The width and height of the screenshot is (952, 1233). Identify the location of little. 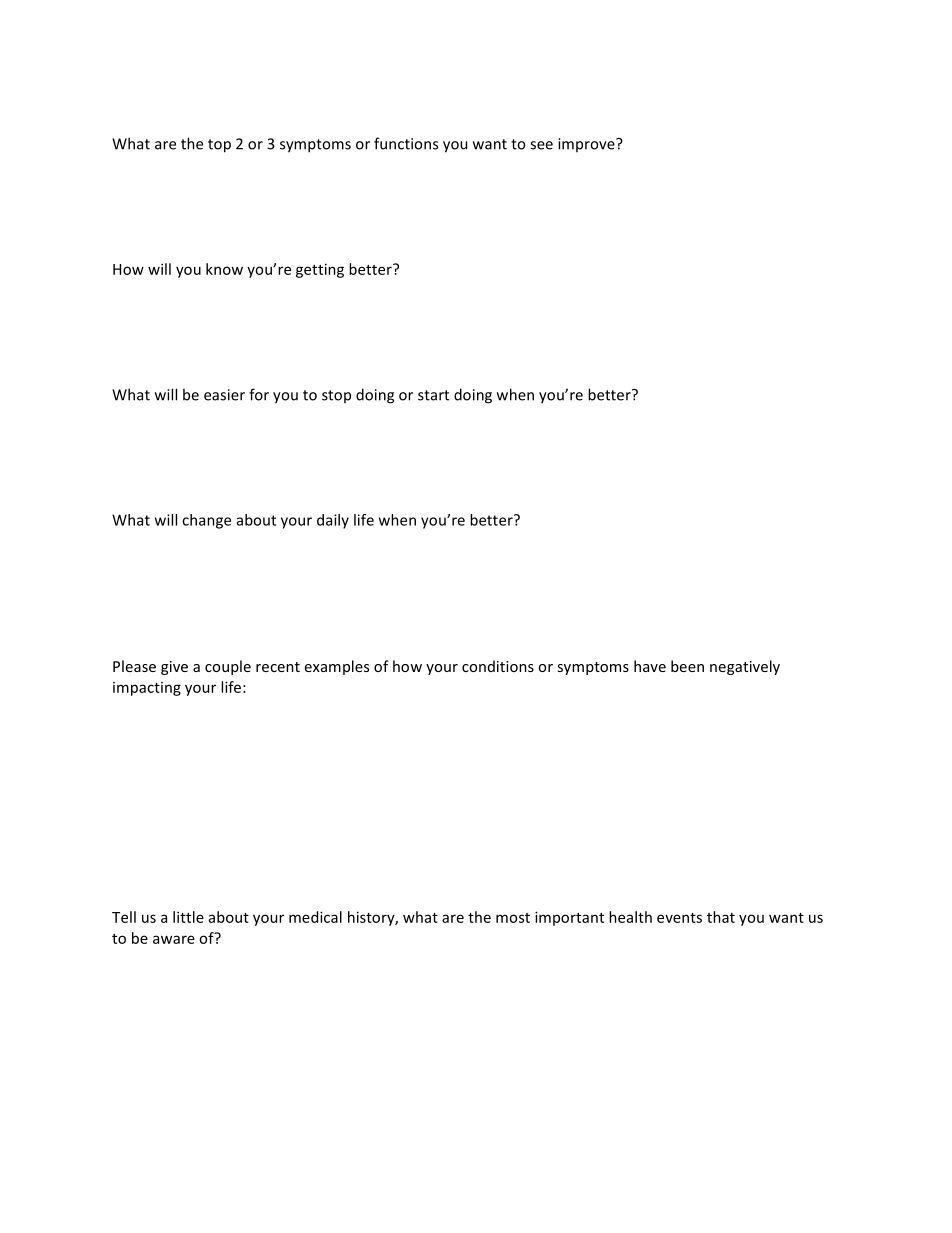
(188, 917).
